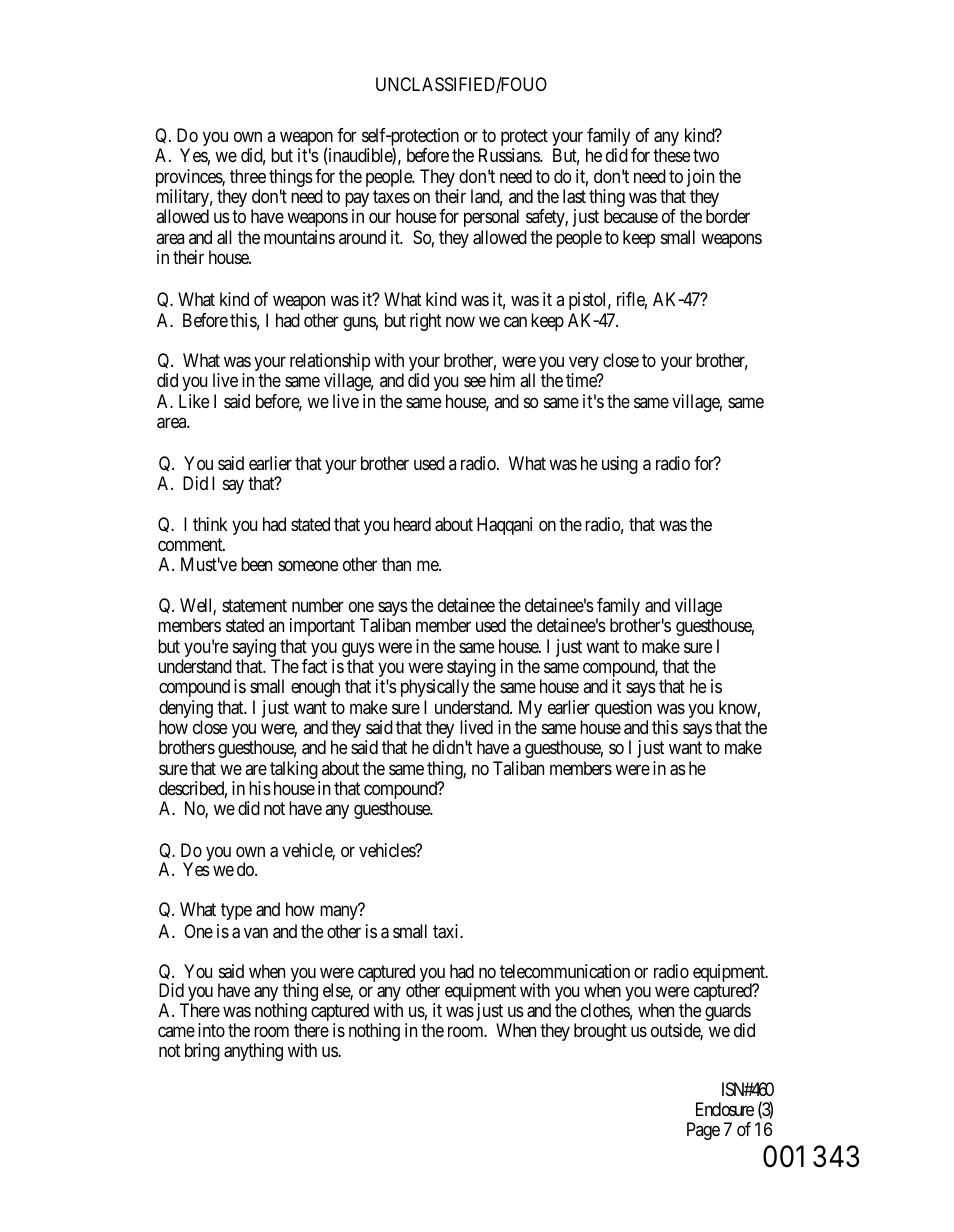  Describe the element at coordinates (703, 1131) in the screenshot. I see `Page` at that location.
